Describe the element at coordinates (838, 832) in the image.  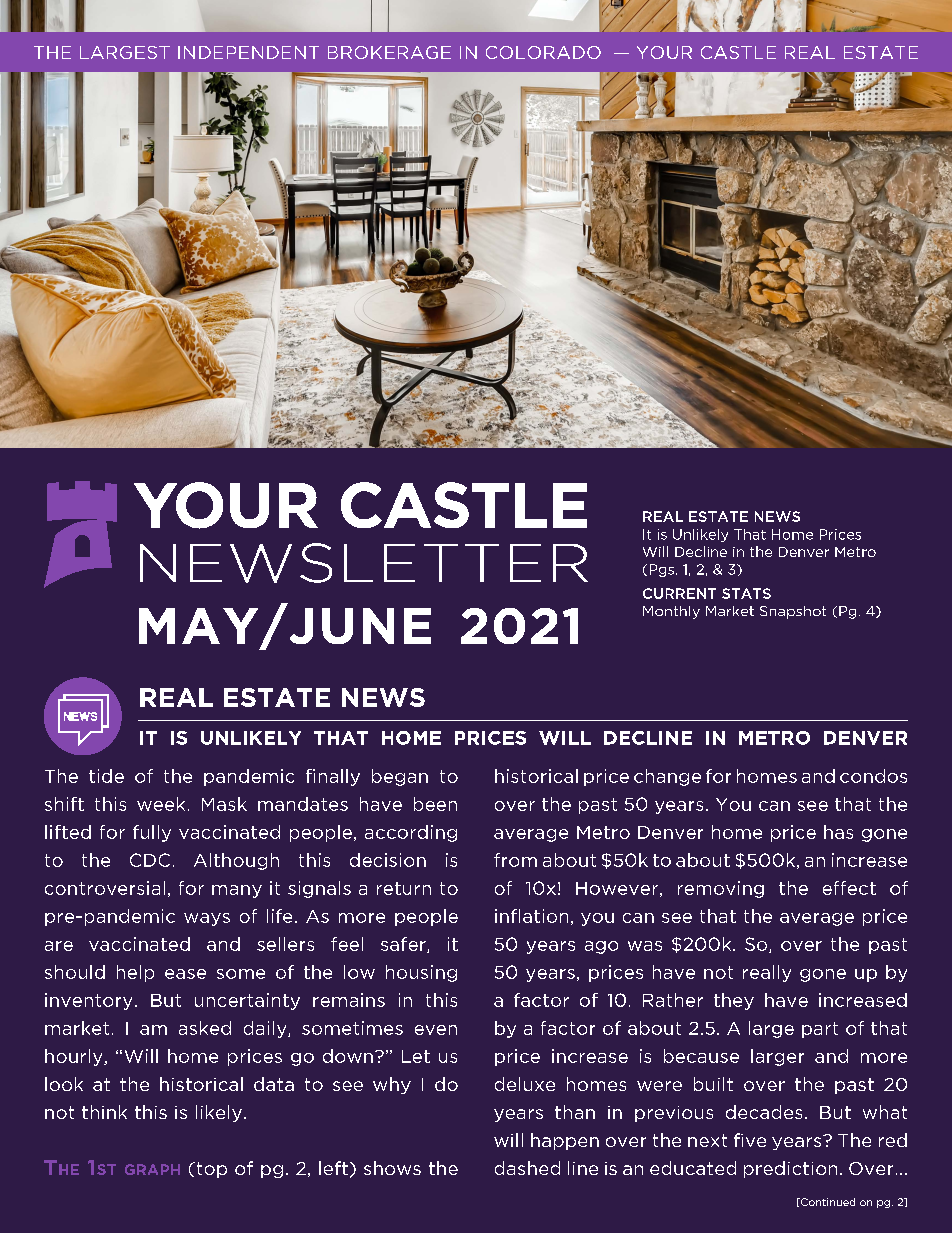
I see `has` at that location.
